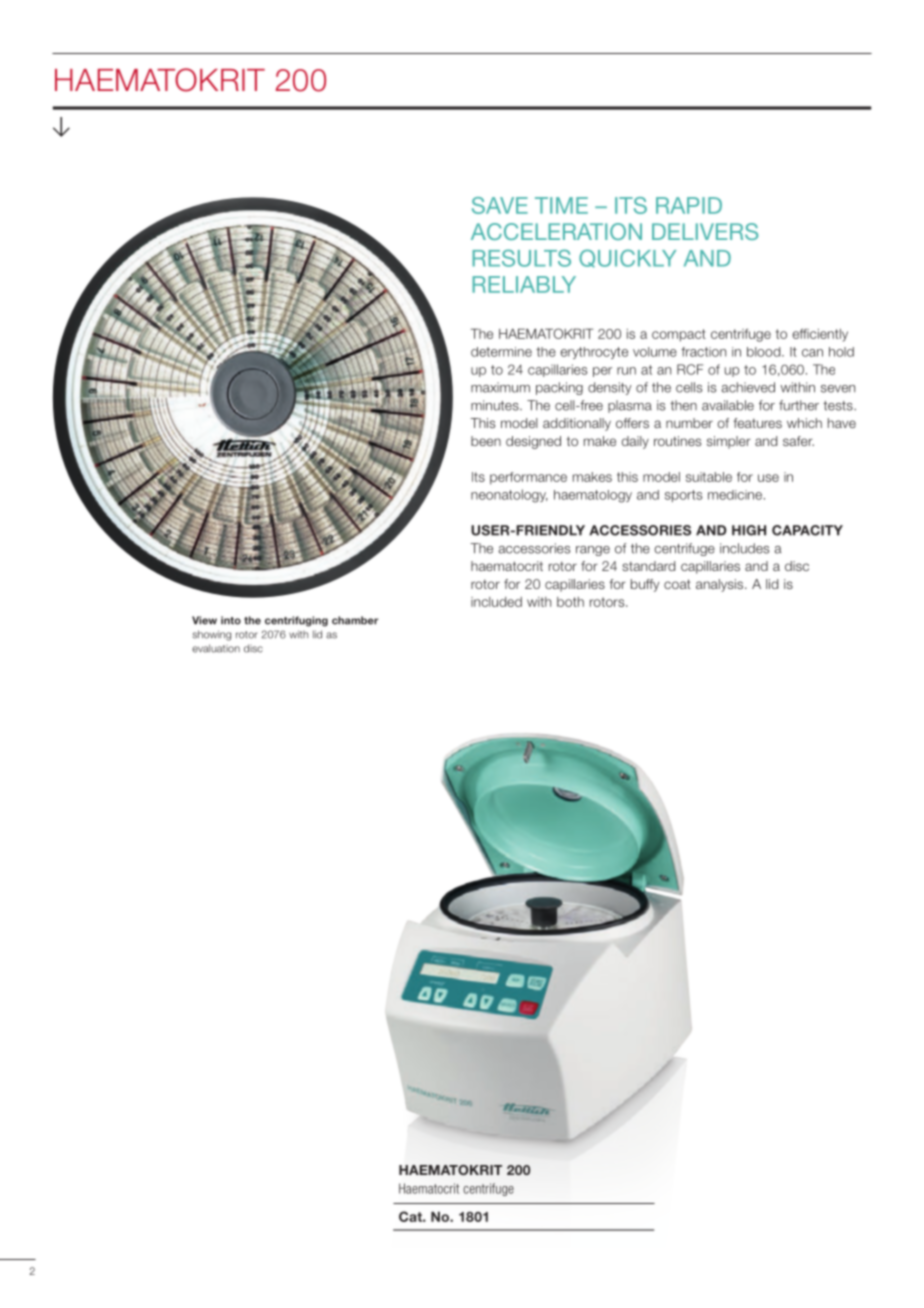  I want to click on analysis, so click(721, 585).
